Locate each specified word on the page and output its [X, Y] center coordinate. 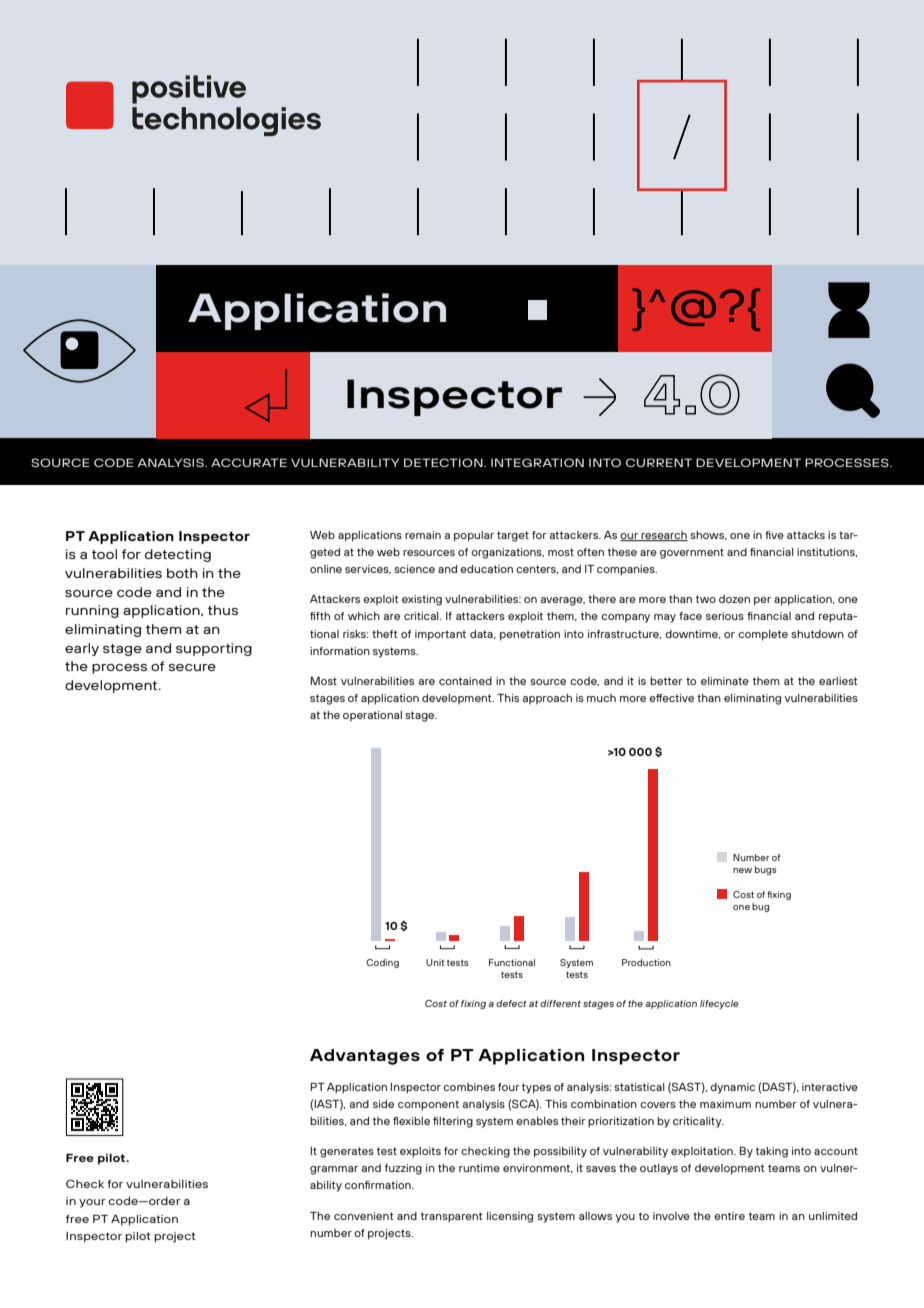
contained [465, 681]
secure [192, 667]
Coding [382, 963]
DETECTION [444, 462]
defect [511, 1003]
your [92, 1203]
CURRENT [659, 462]
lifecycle [719, 1004]
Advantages [365, 1057]
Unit [435, 962]
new [742, 870]
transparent [451, 1217]
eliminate [725, 681]
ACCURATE [249, 462]
